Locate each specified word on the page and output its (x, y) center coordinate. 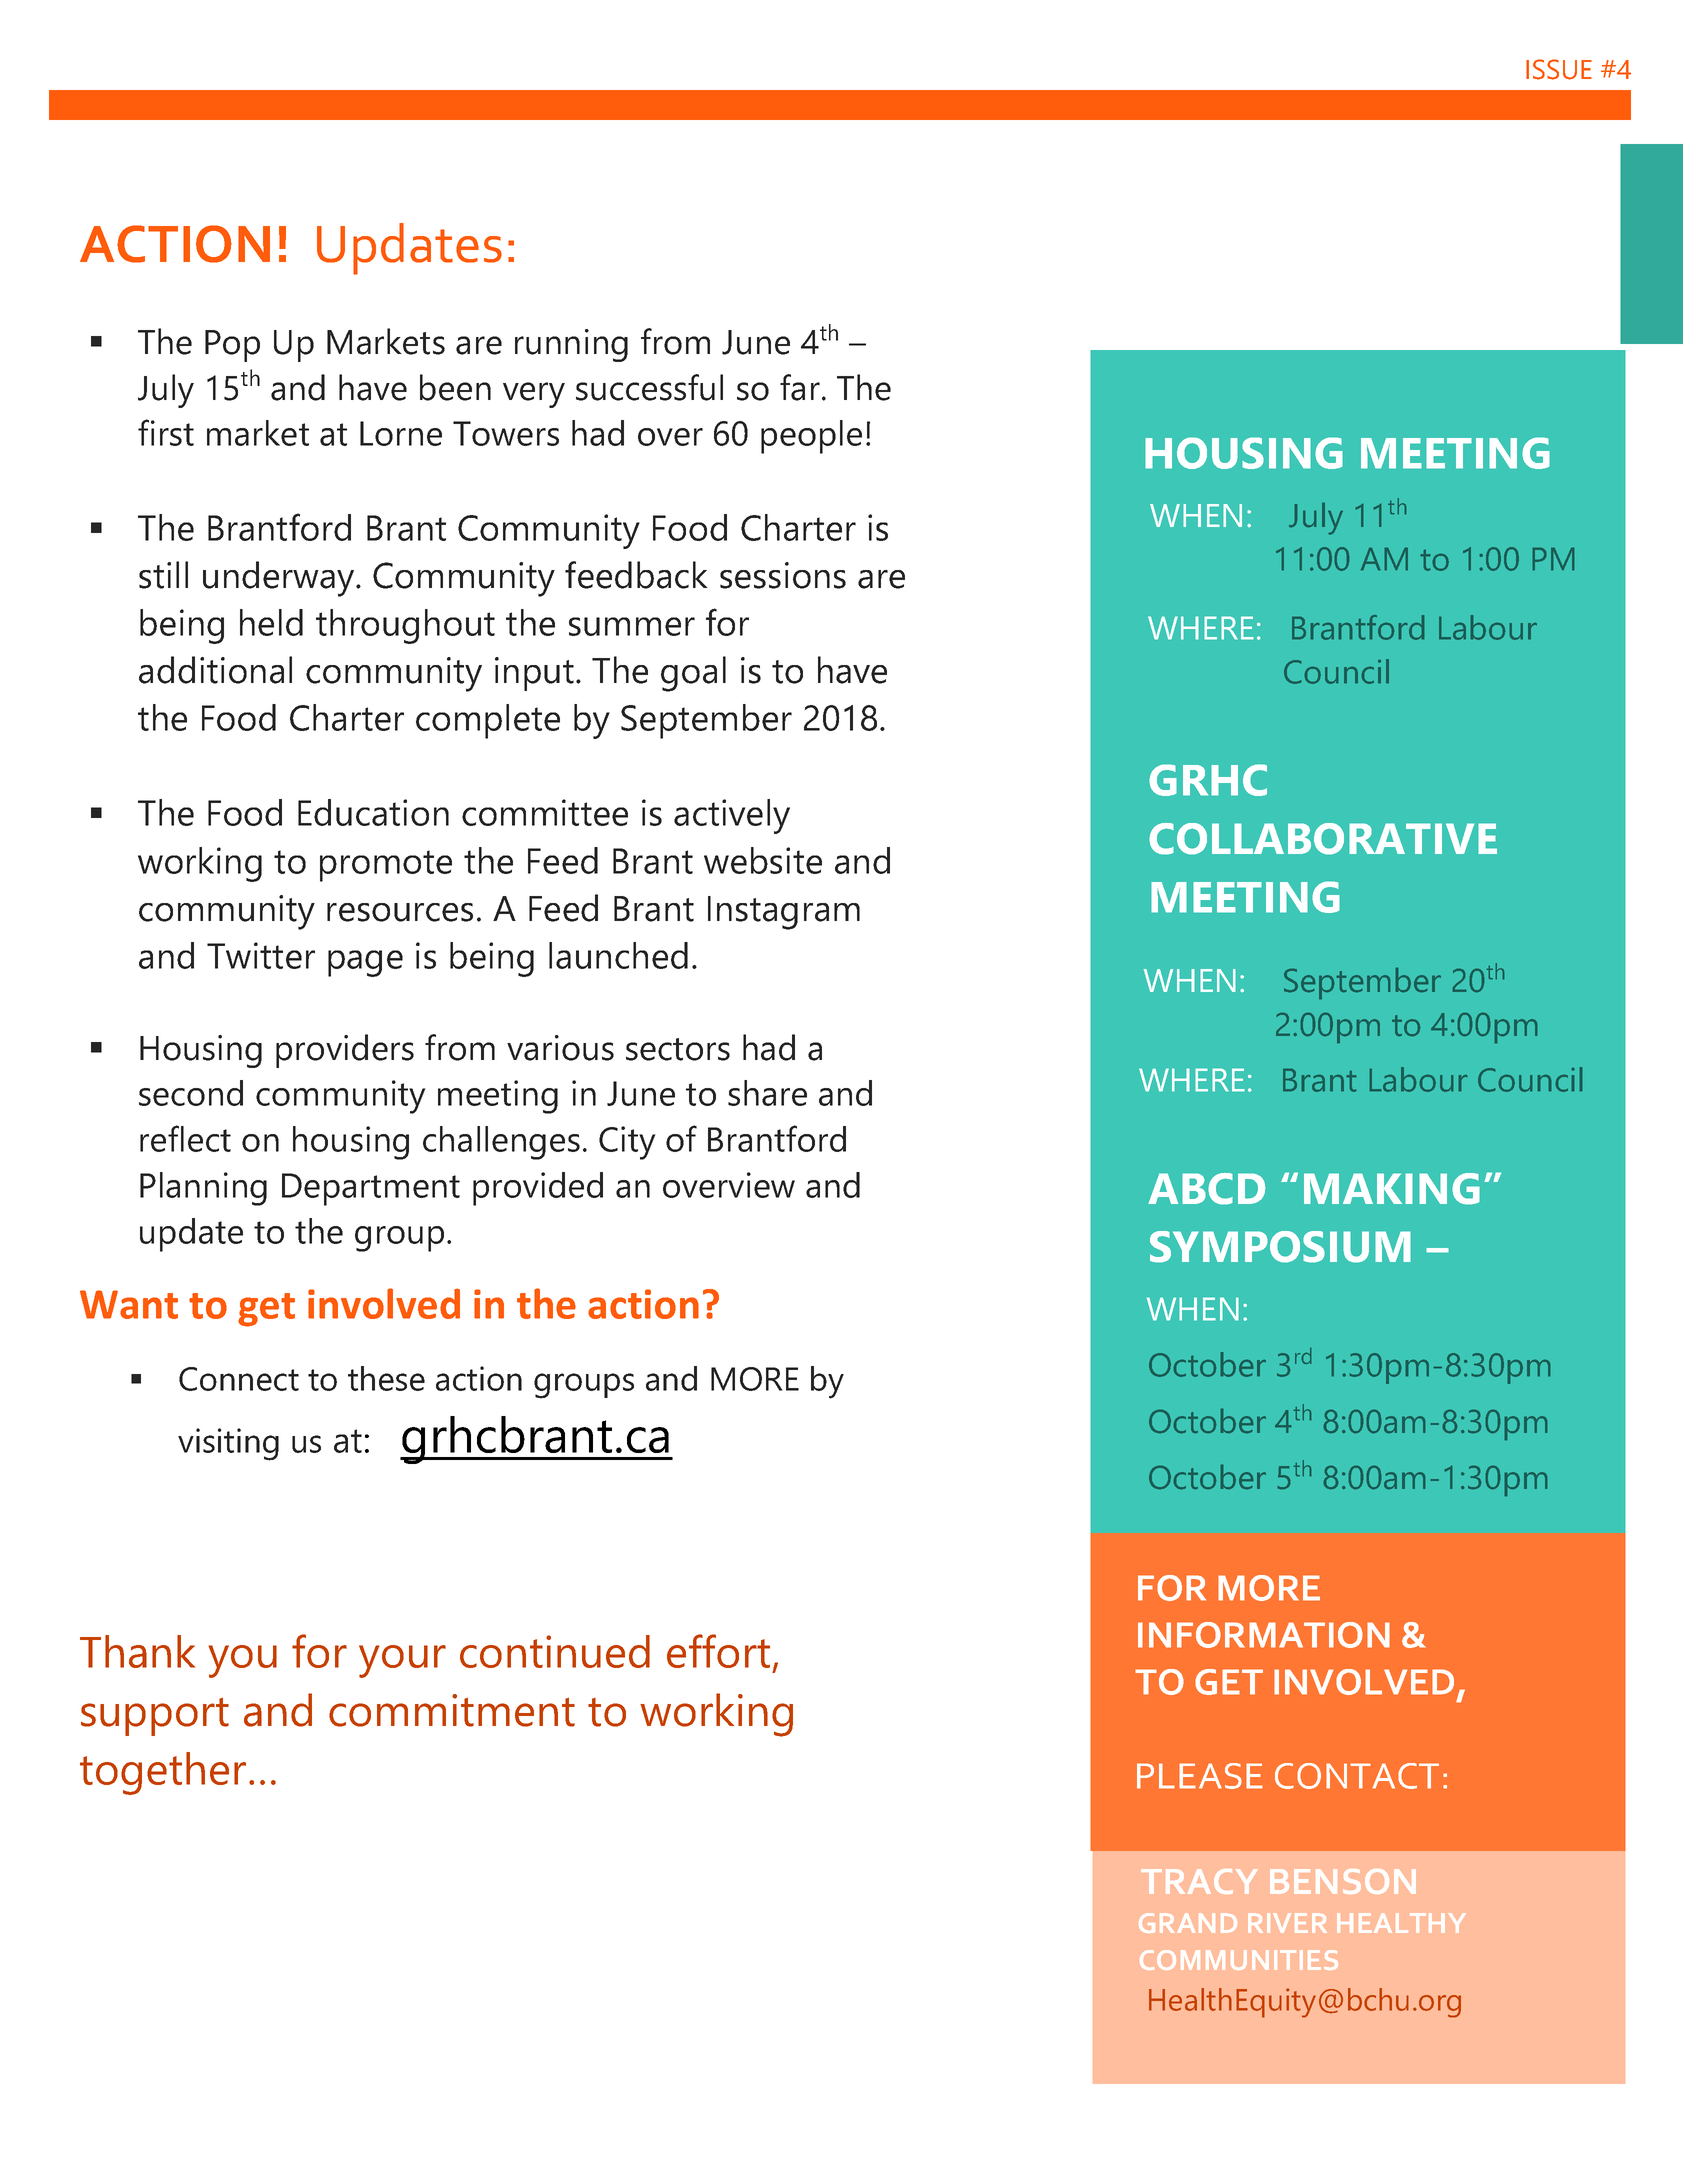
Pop (232, 346)
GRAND (1188, 1923)
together (163, 1773)
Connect (239, 1379)
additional (215, 670)
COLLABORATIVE (1323, 839)
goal (693, 674)
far (800, 387)
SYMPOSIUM (1280, 1247)
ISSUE (1559, 69)
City (627, 1143)
